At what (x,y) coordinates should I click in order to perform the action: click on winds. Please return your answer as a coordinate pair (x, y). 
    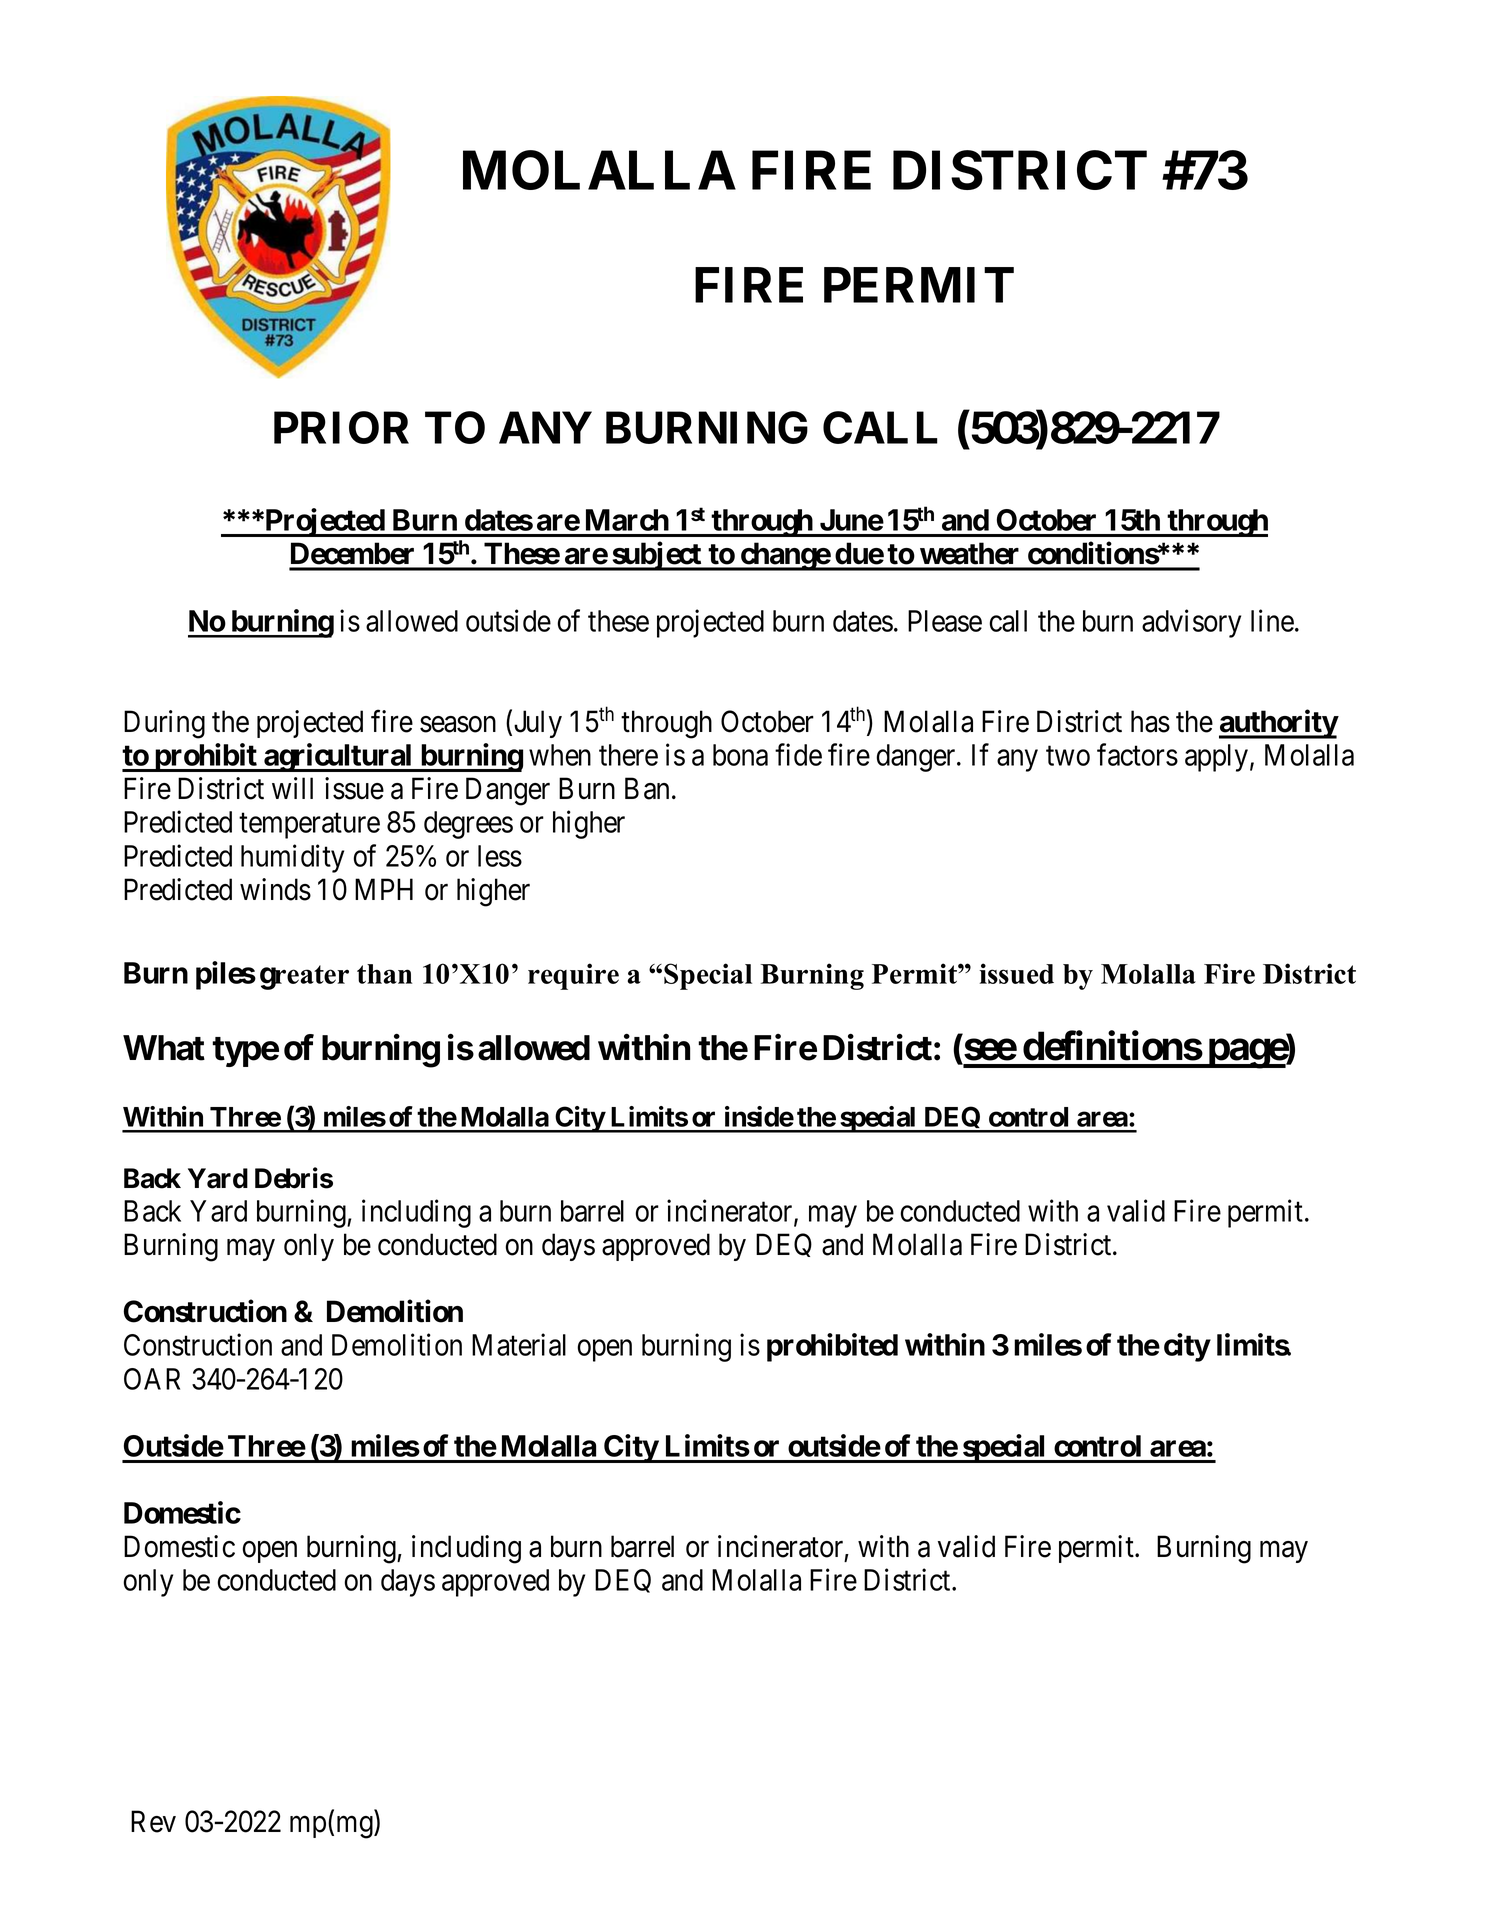
    Looking at the image, I should click on (275, 889).
